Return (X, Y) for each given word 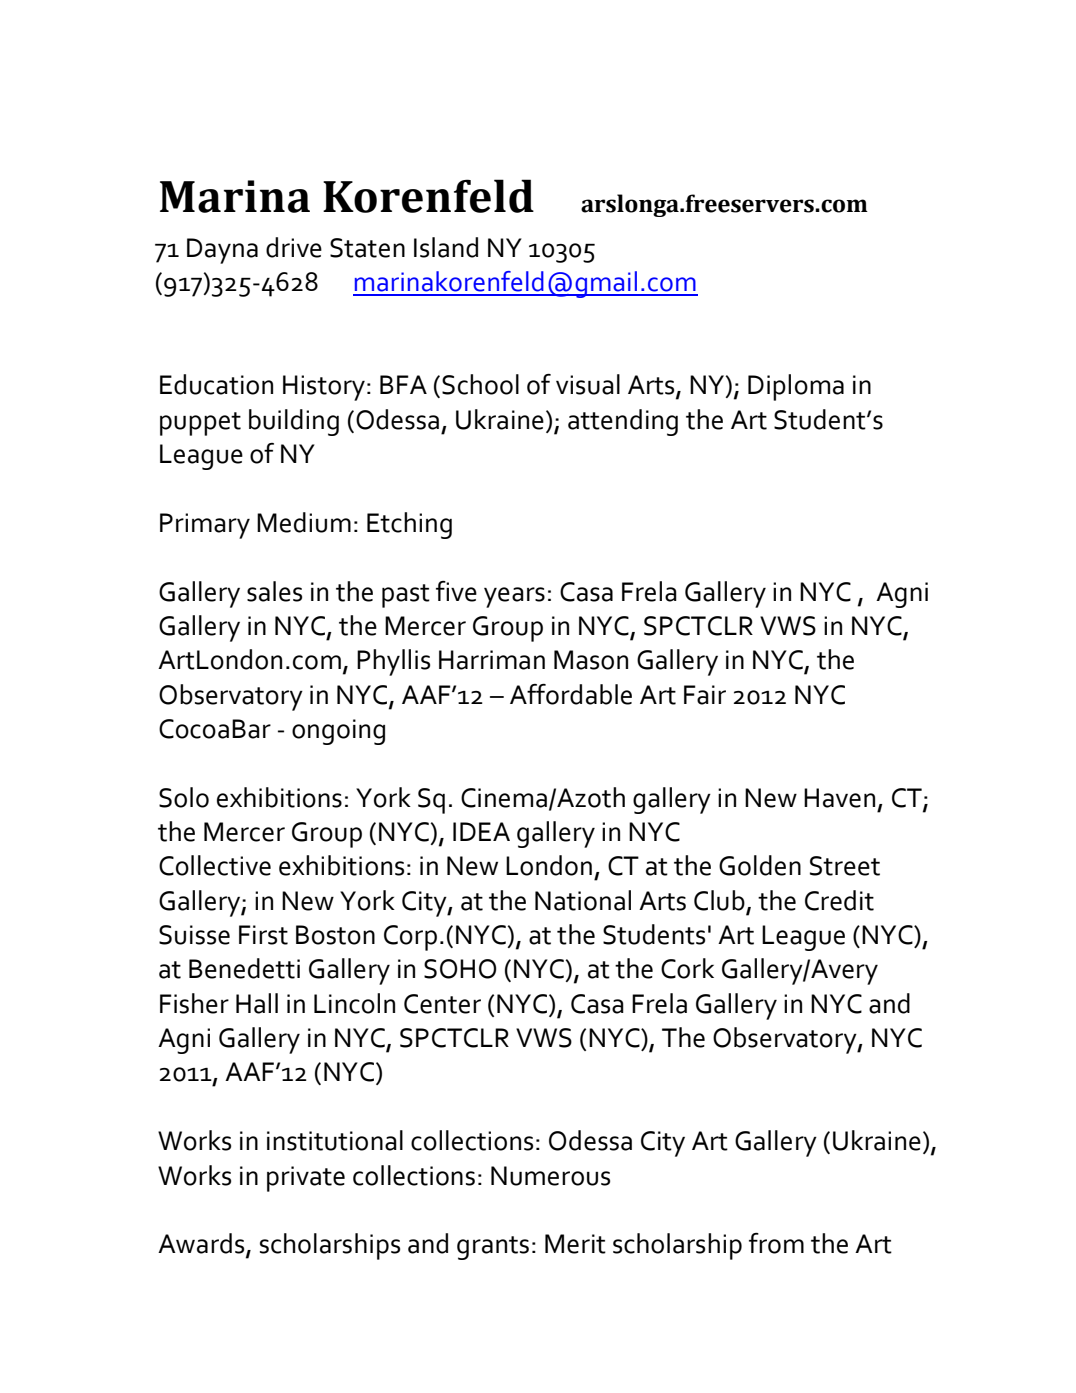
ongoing (338, 732)
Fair (705, 695)
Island (446, 247)
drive (294, 247)
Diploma (796, 387)
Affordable (571, 694)
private (306, 1179)
